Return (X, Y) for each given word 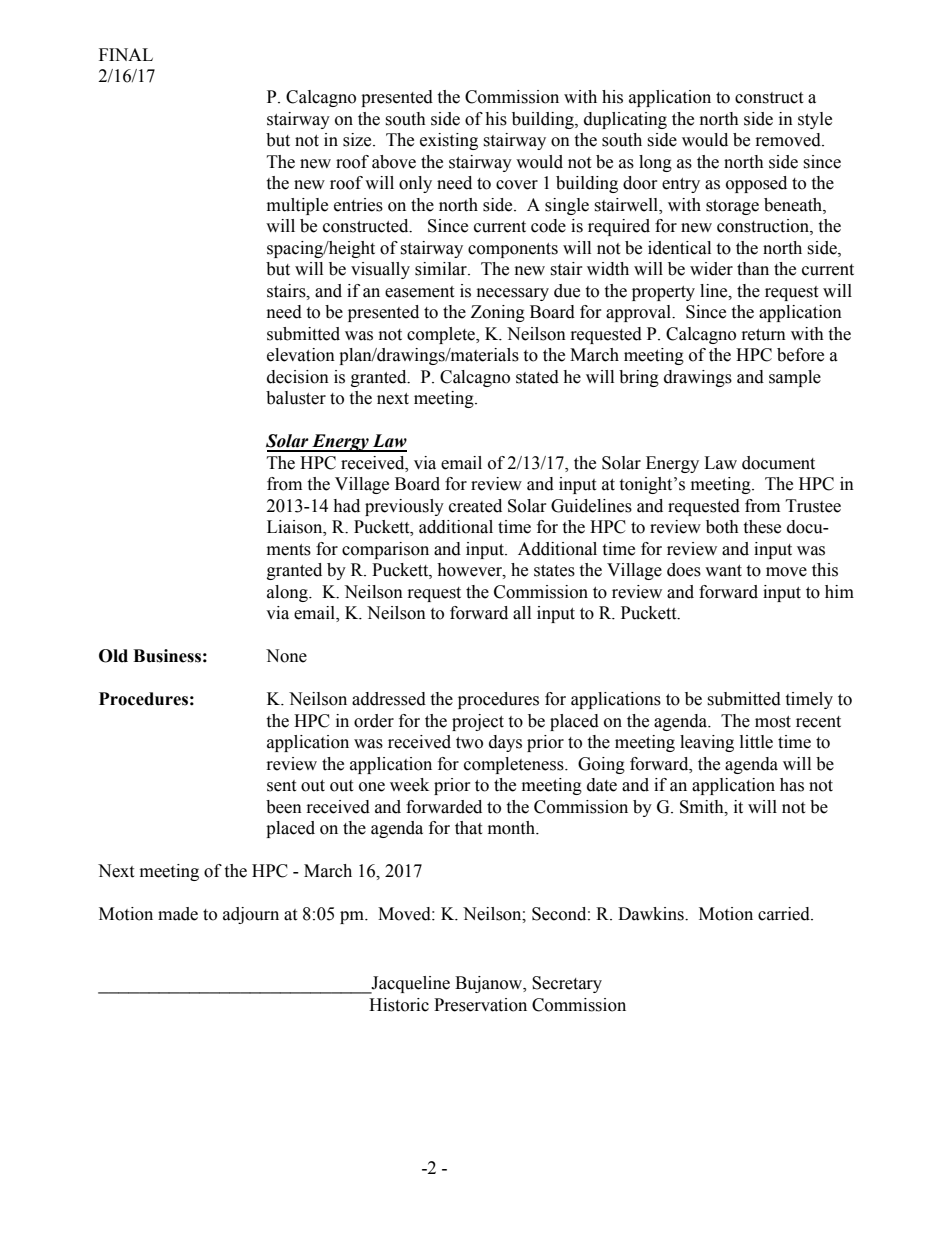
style (815, 120)
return (764, 335)
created (475, 506)
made (178, 914)
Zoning (498, 313)
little (756, 742)
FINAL (126, 54)
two (469, 743)
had (346, 506)
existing (449, 141)
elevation (301, 355)
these (762, 527)
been (284, 807)
